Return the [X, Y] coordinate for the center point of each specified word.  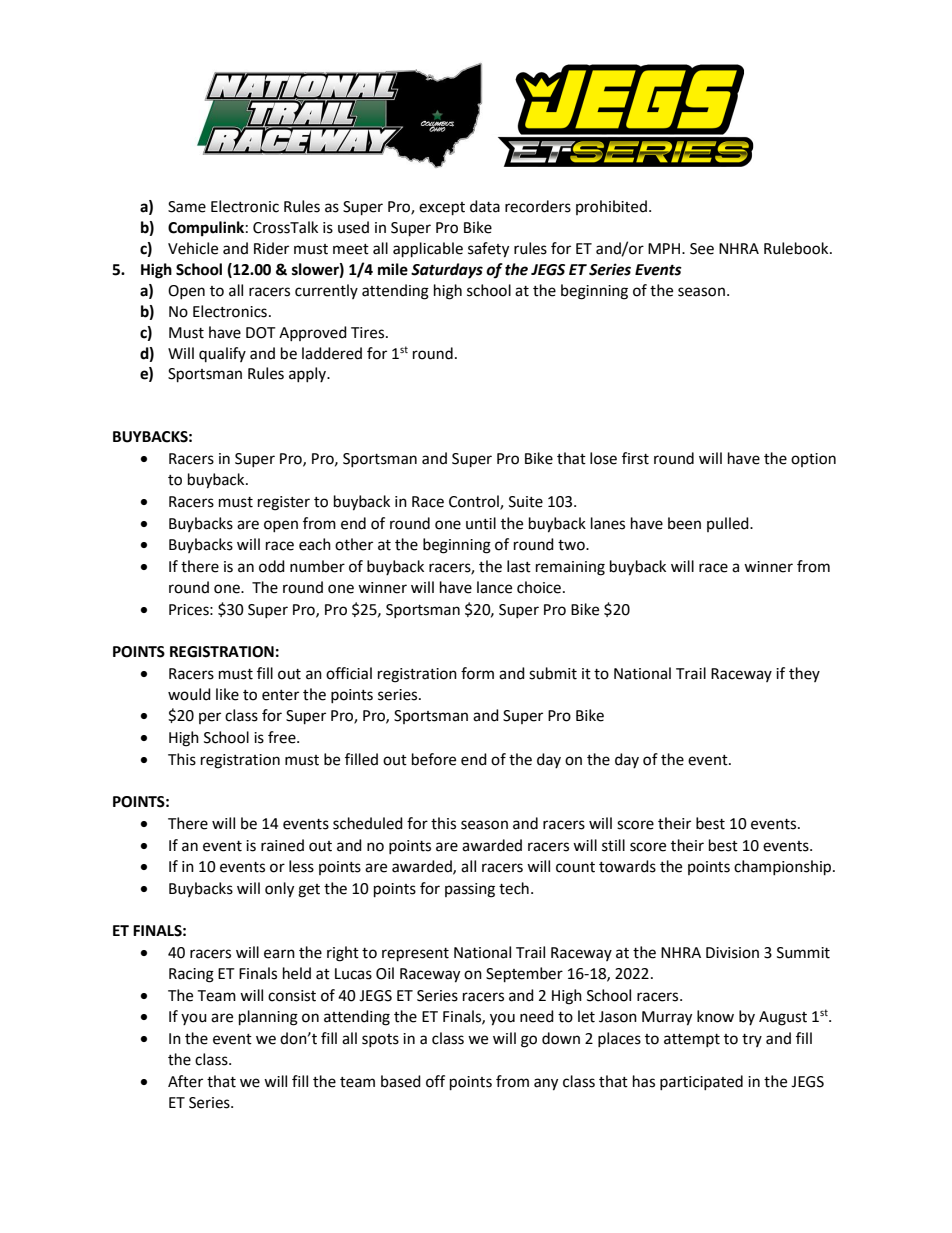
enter [280, 695]
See [702, 249]
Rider [271, 248]
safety [488, 250]
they [804, 674]
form [477, 673]
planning [268, 1018]
